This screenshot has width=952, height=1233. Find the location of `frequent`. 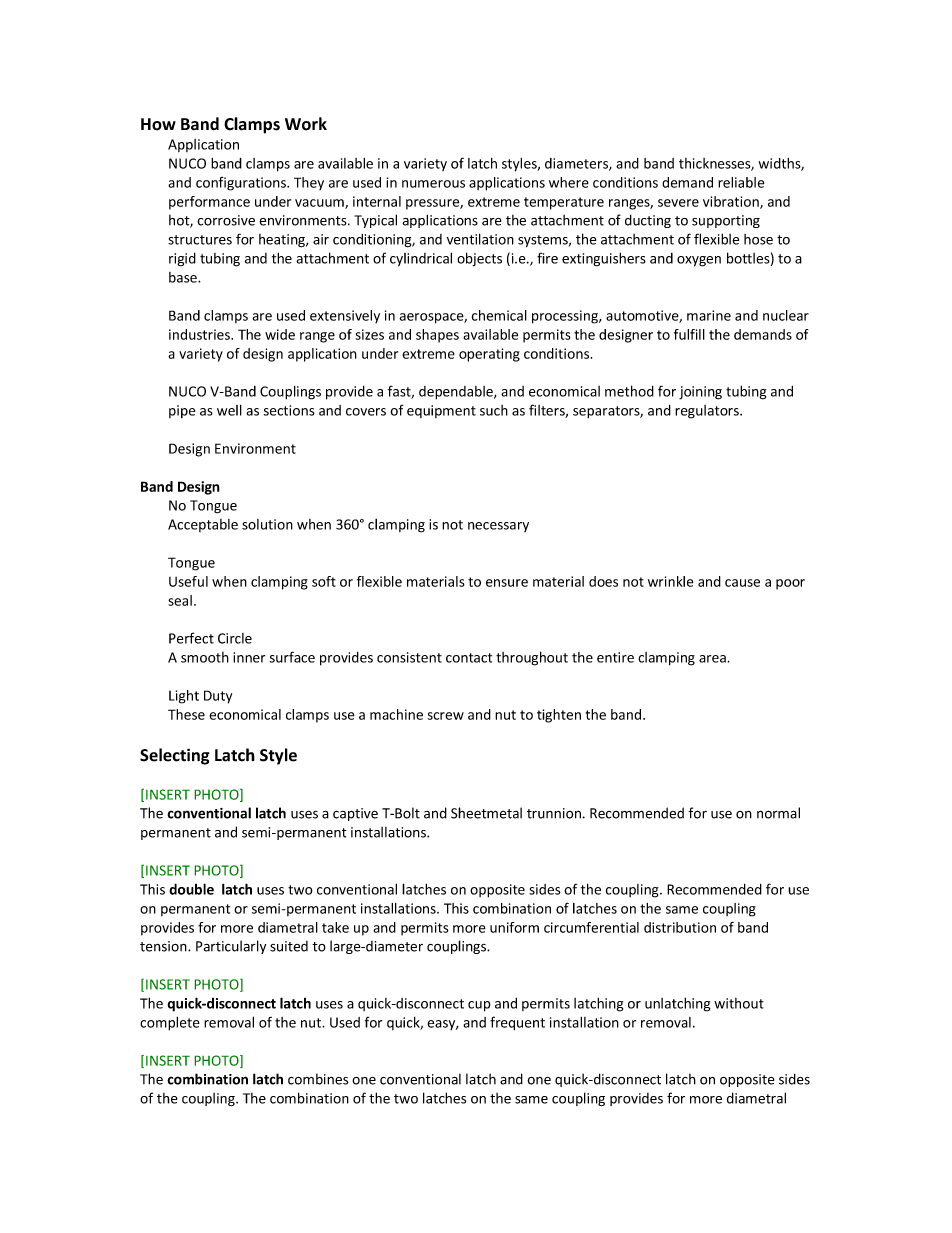

frequent is located at coordinates (517, 1023).
